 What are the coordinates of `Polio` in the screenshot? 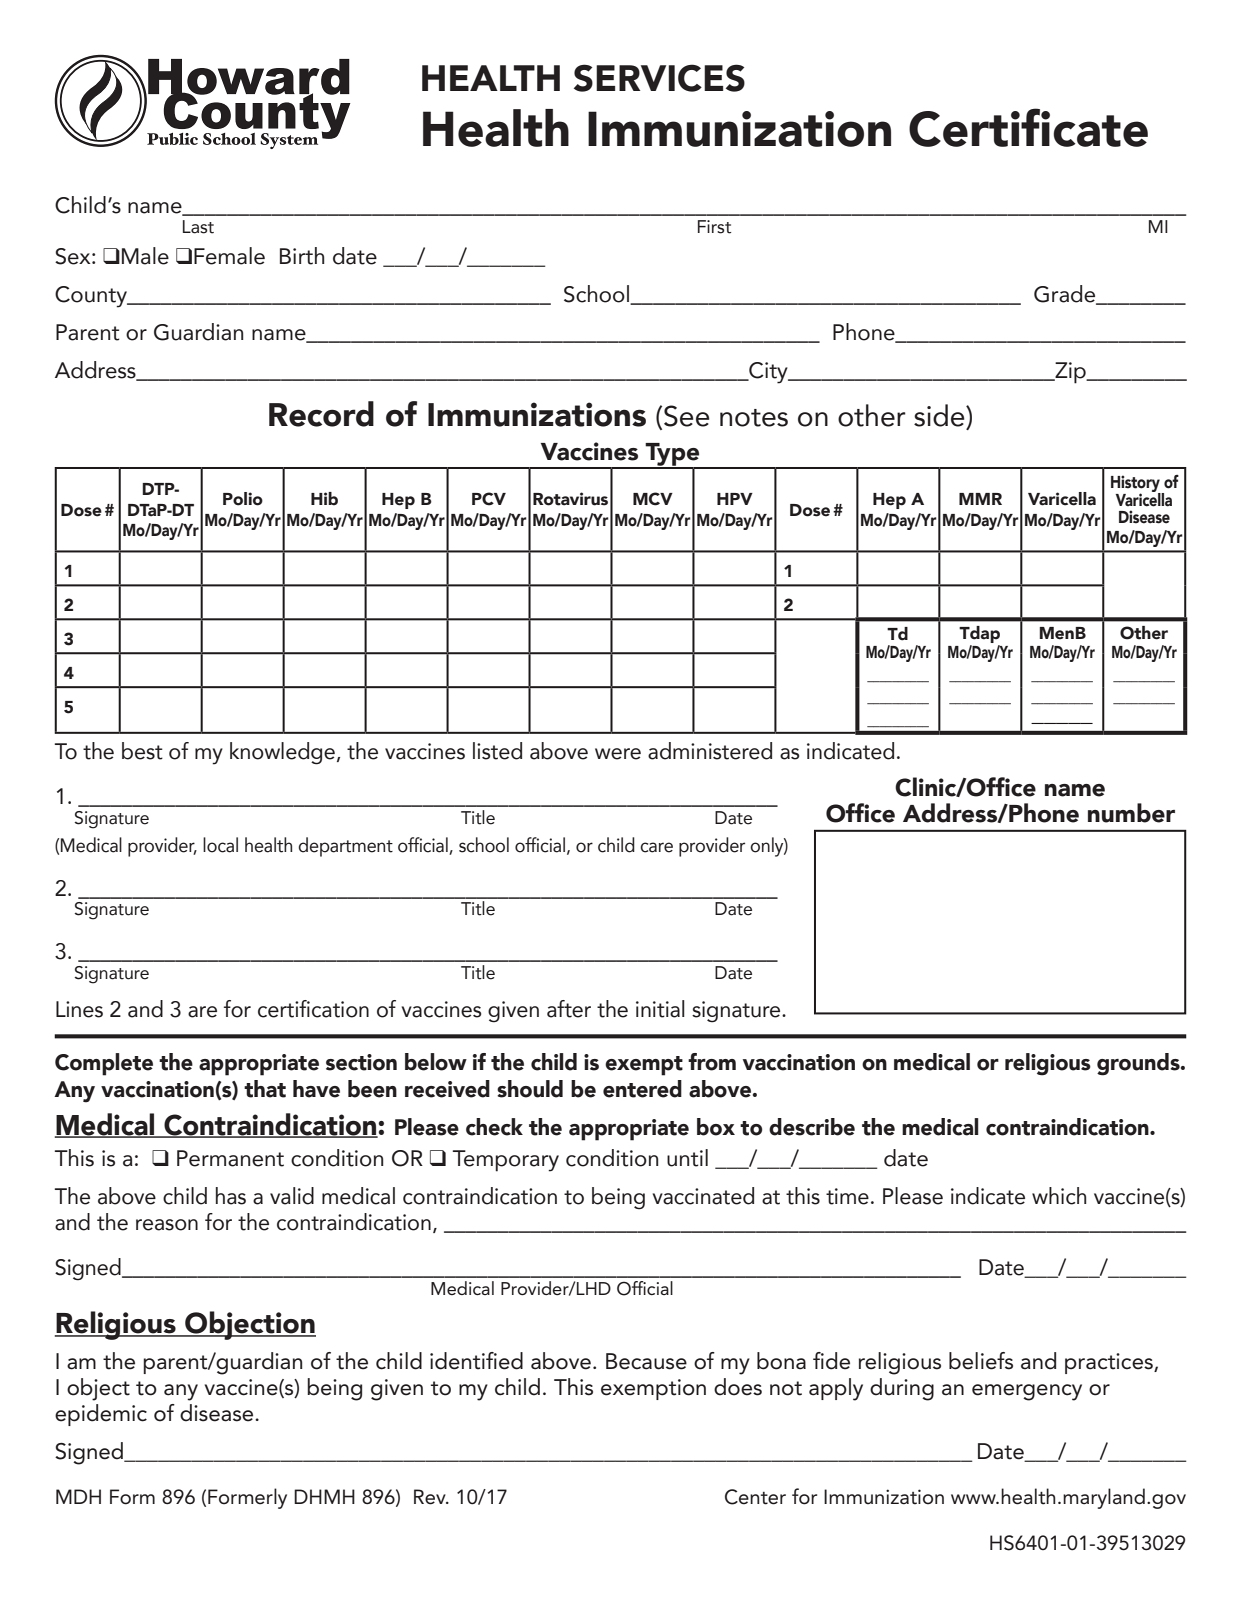 It's located at (243, 499).
